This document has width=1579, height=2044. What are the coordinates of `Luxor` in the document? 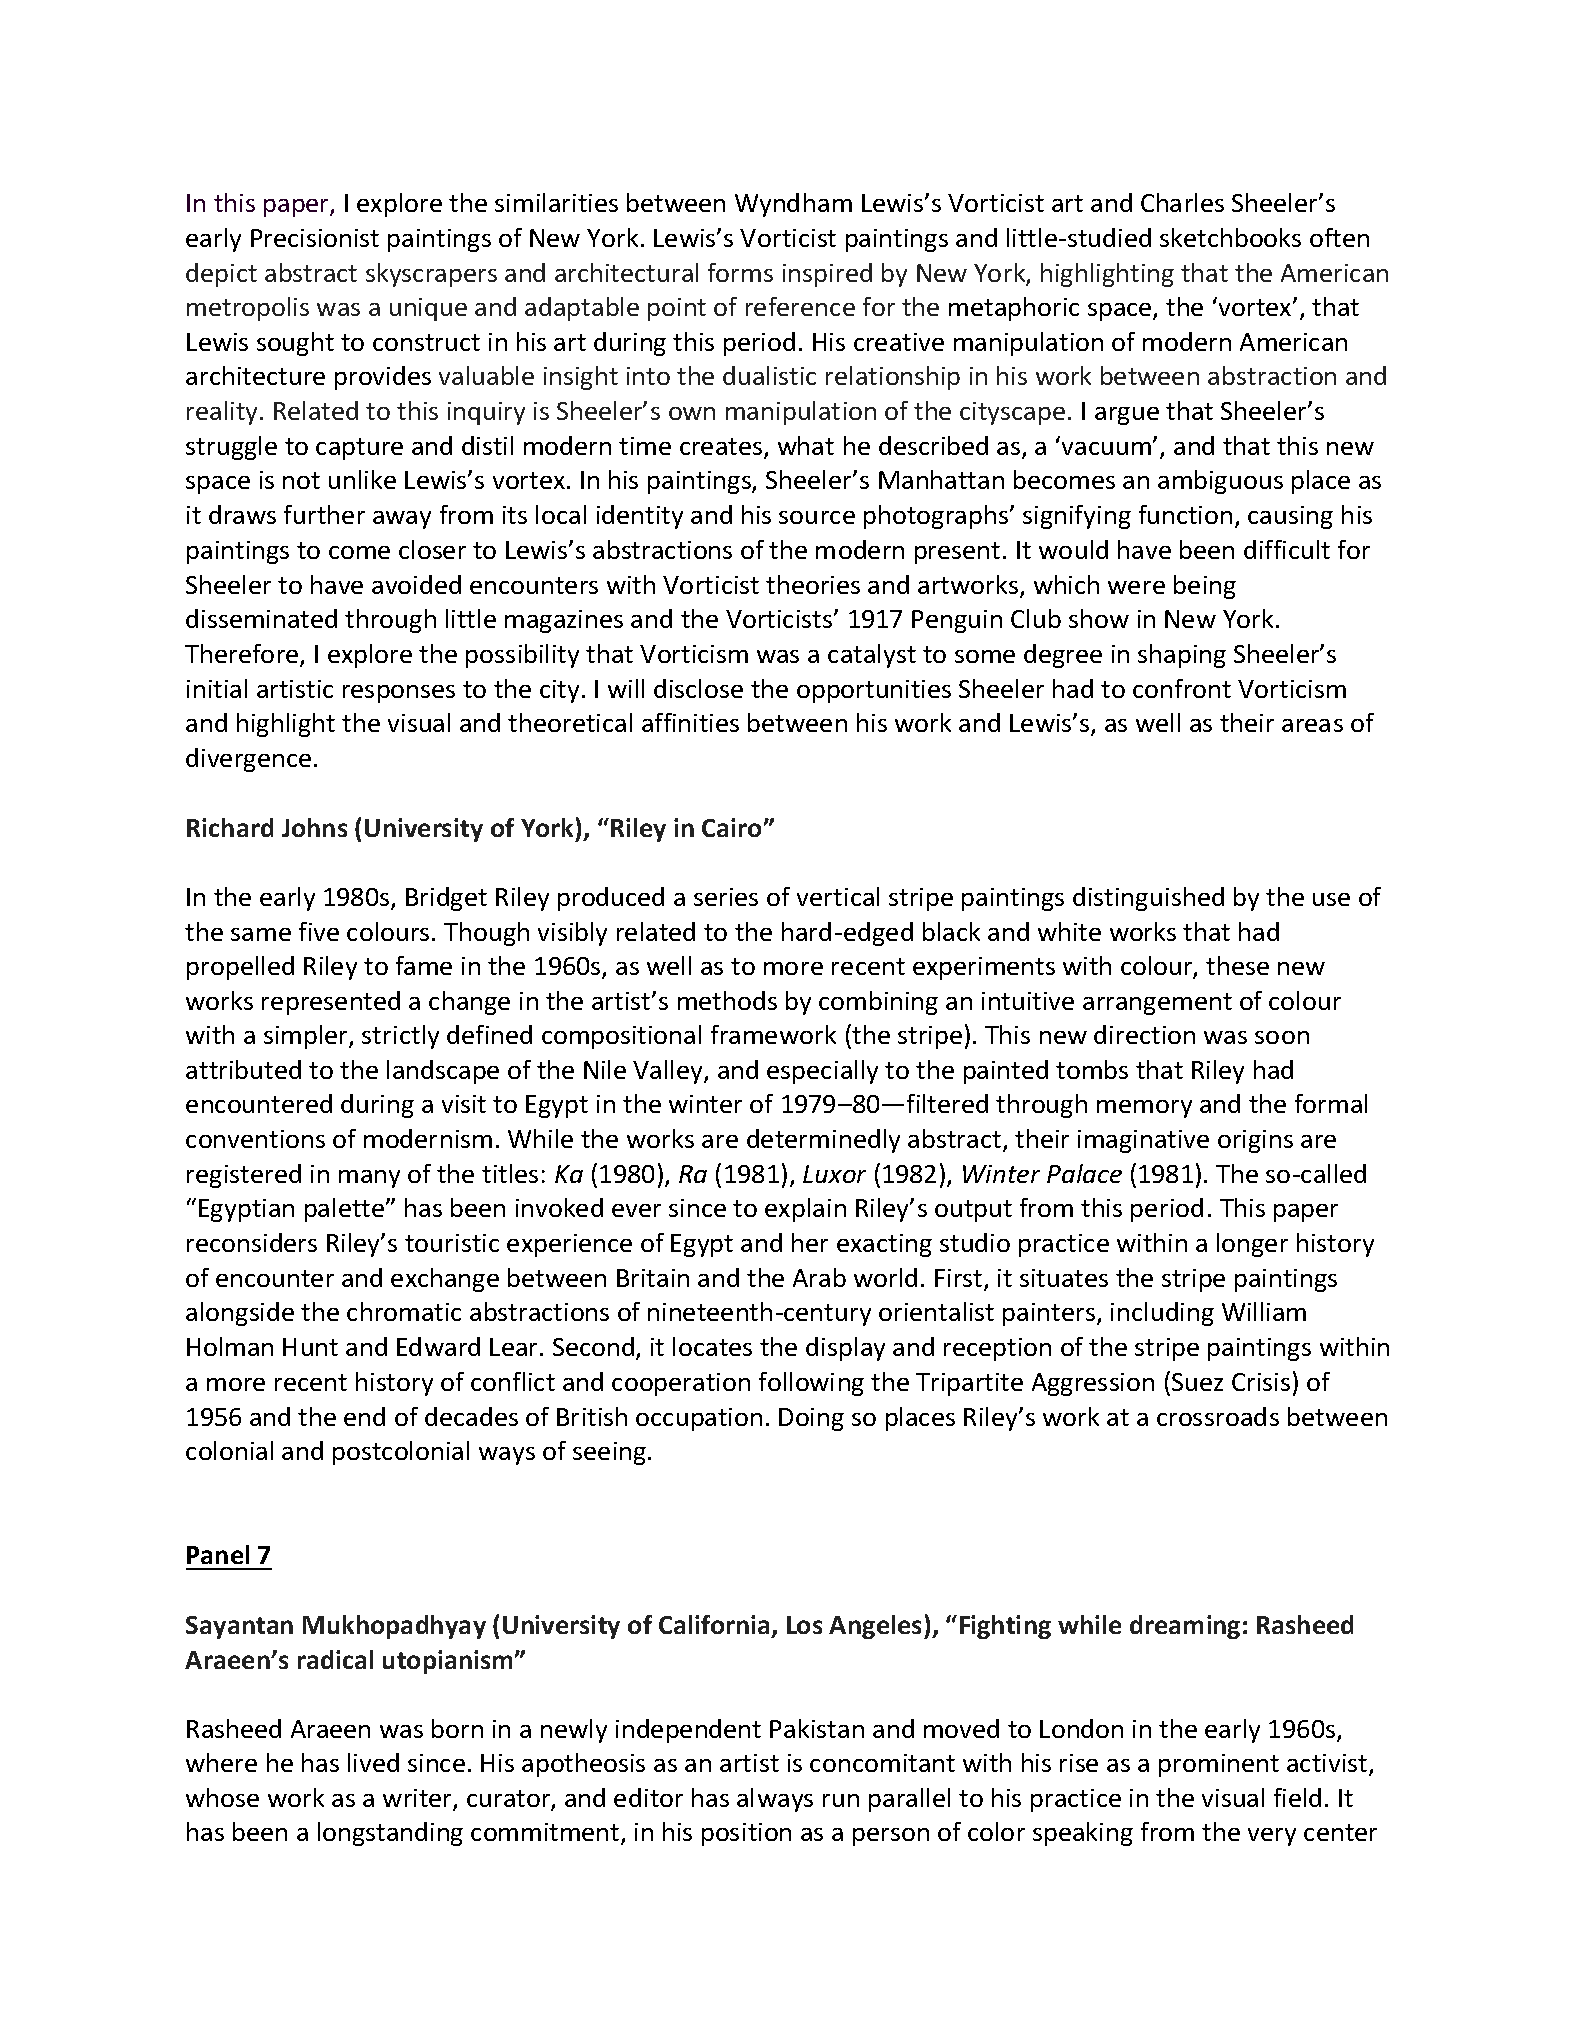 It's located at (834, 1174).
